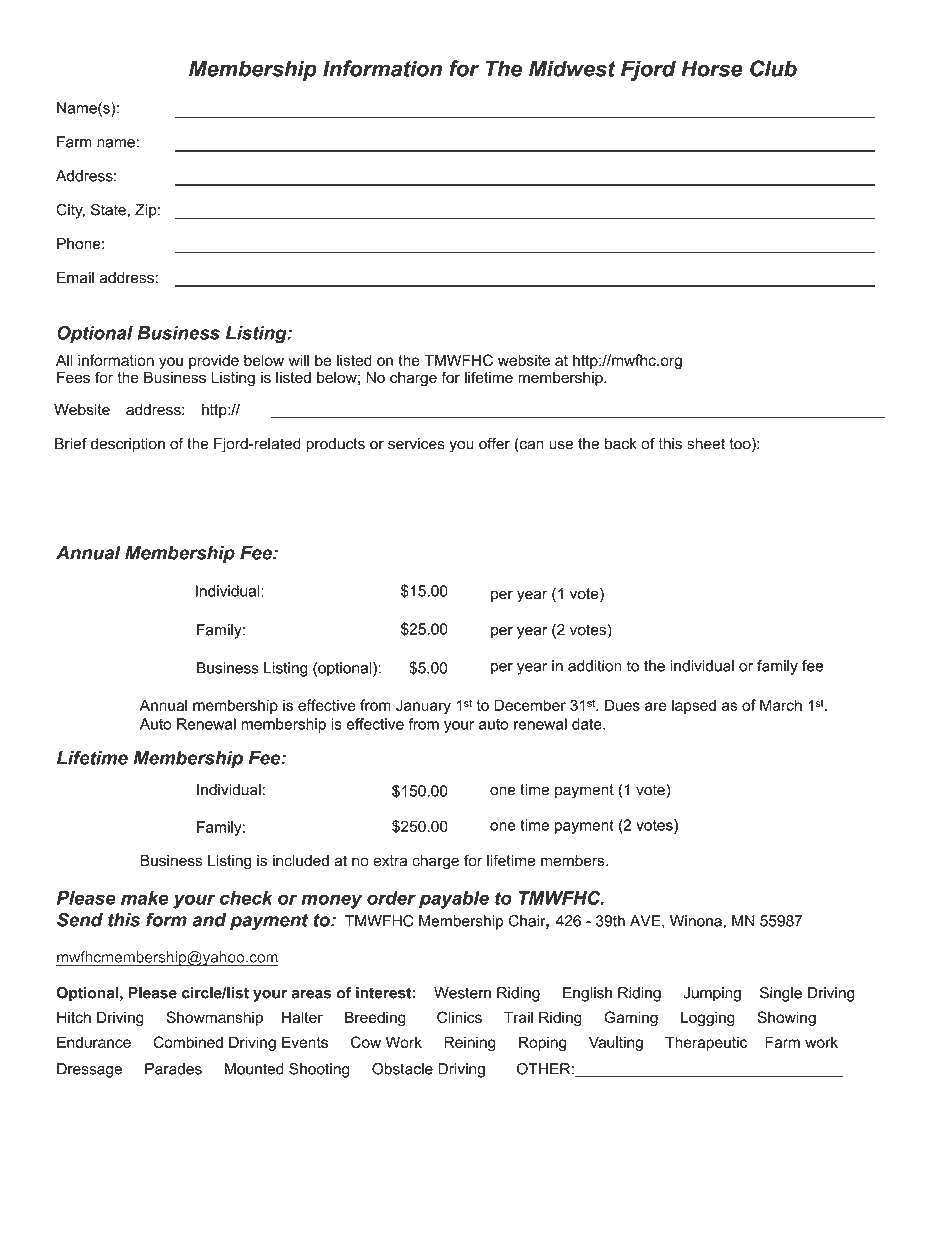  Describe the element at coordinates (712, 68) in the image. I see `Horse` at that location.
